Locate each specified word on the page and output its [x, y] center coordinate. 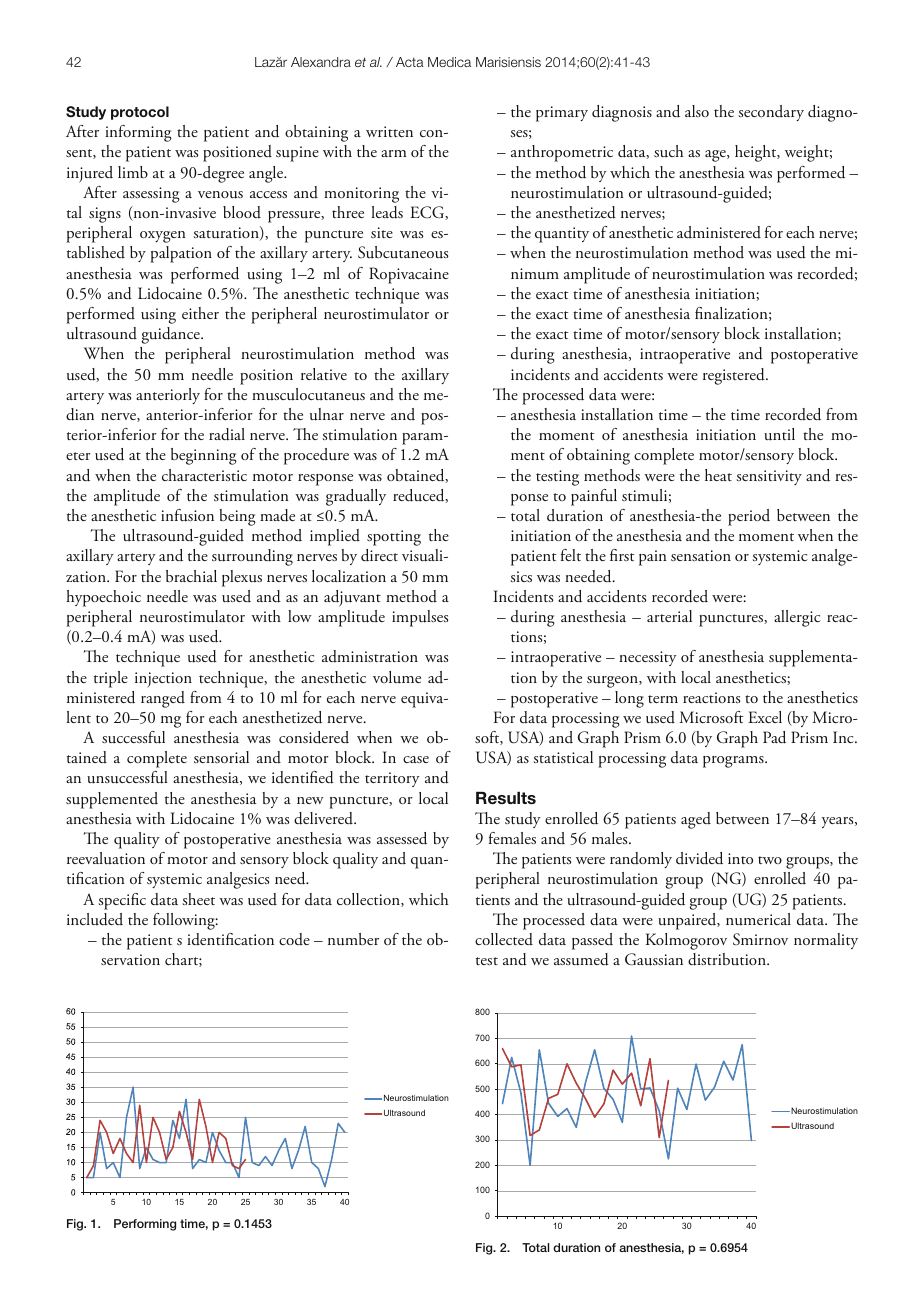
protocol [140, 113]
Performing [145, 1225]
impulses [420, 618]
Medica [449, 62]
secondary [771, 113]
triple [111, 679]
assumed [581, 959]
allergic [797, 618]
